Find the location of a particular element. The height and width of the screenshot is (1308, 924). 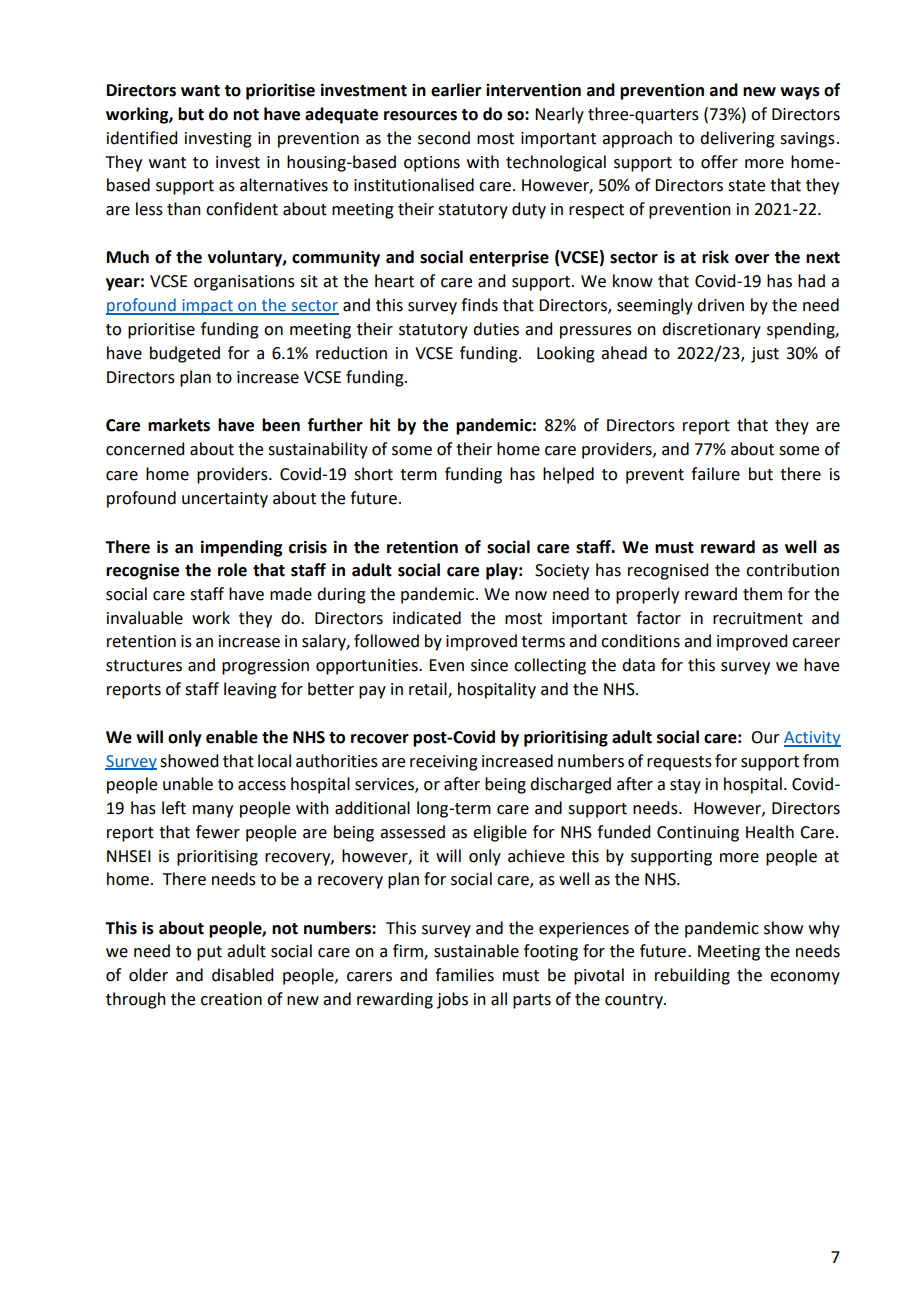

identified is located at coordinates (142, 138).
